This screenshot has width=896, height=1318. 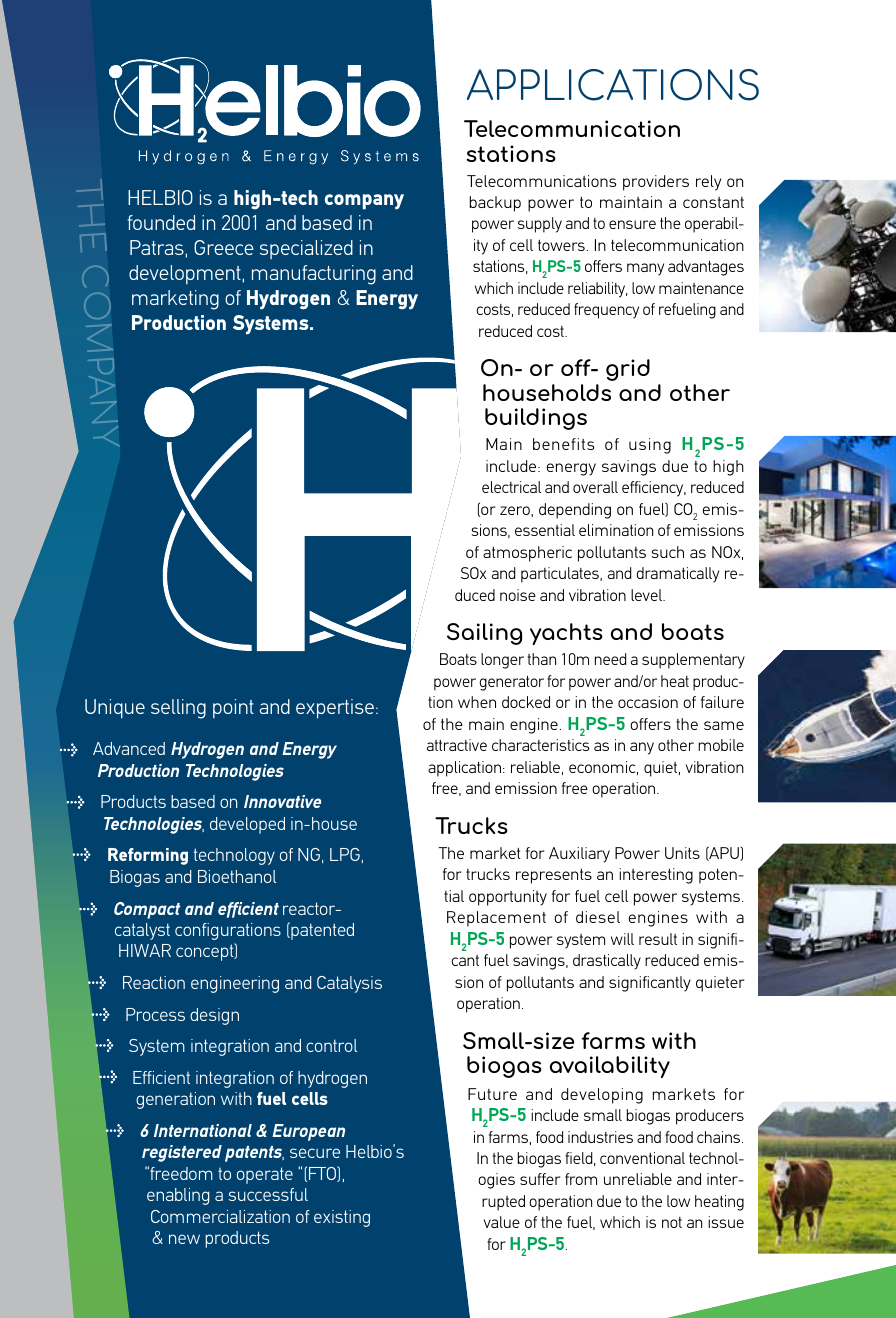 What do you see at coordinates (722, 702) in the screenshot?
I see `failure` at bounding box center [722, 702].
